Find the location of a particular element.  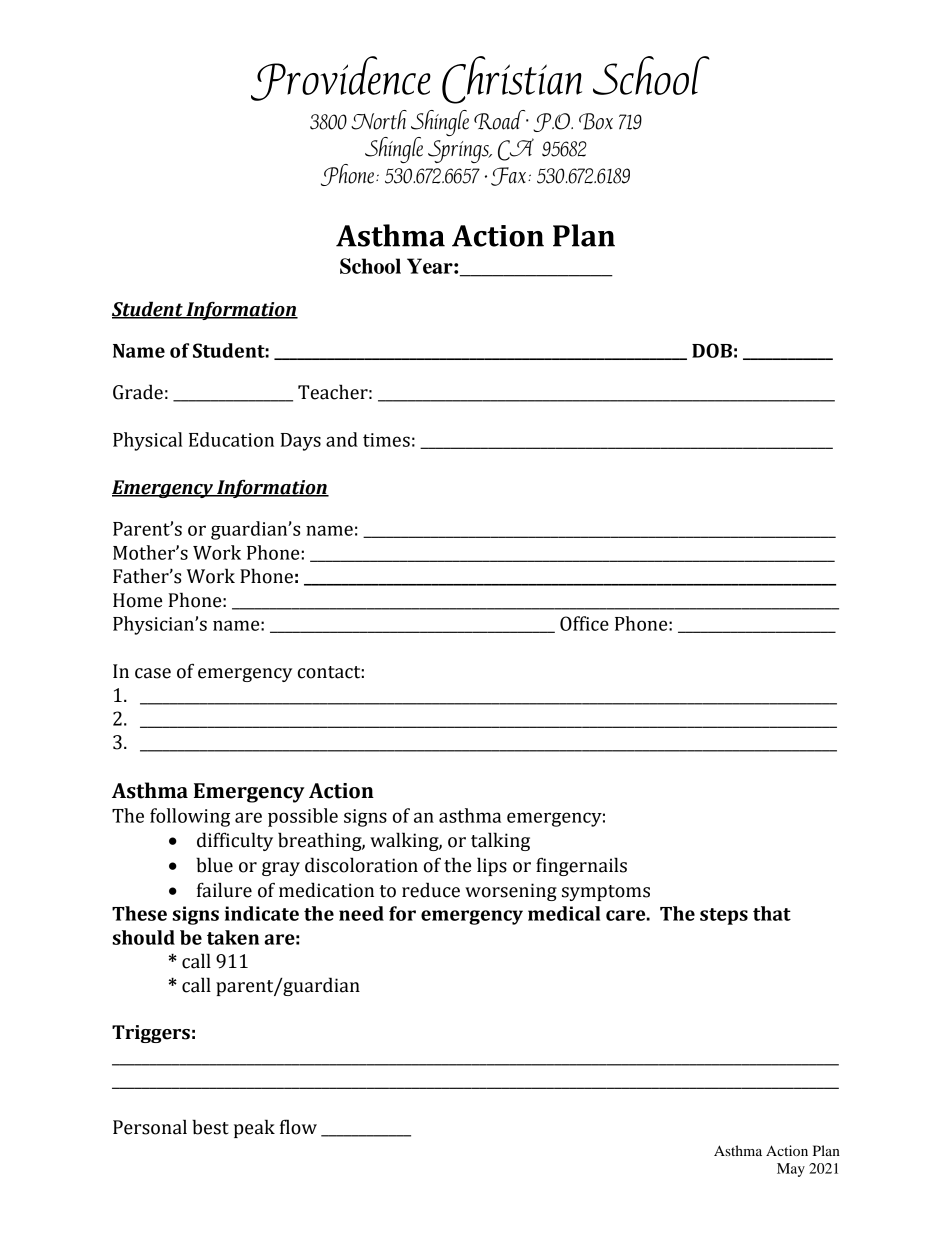

flow is located at coordinates (298, 1127).
